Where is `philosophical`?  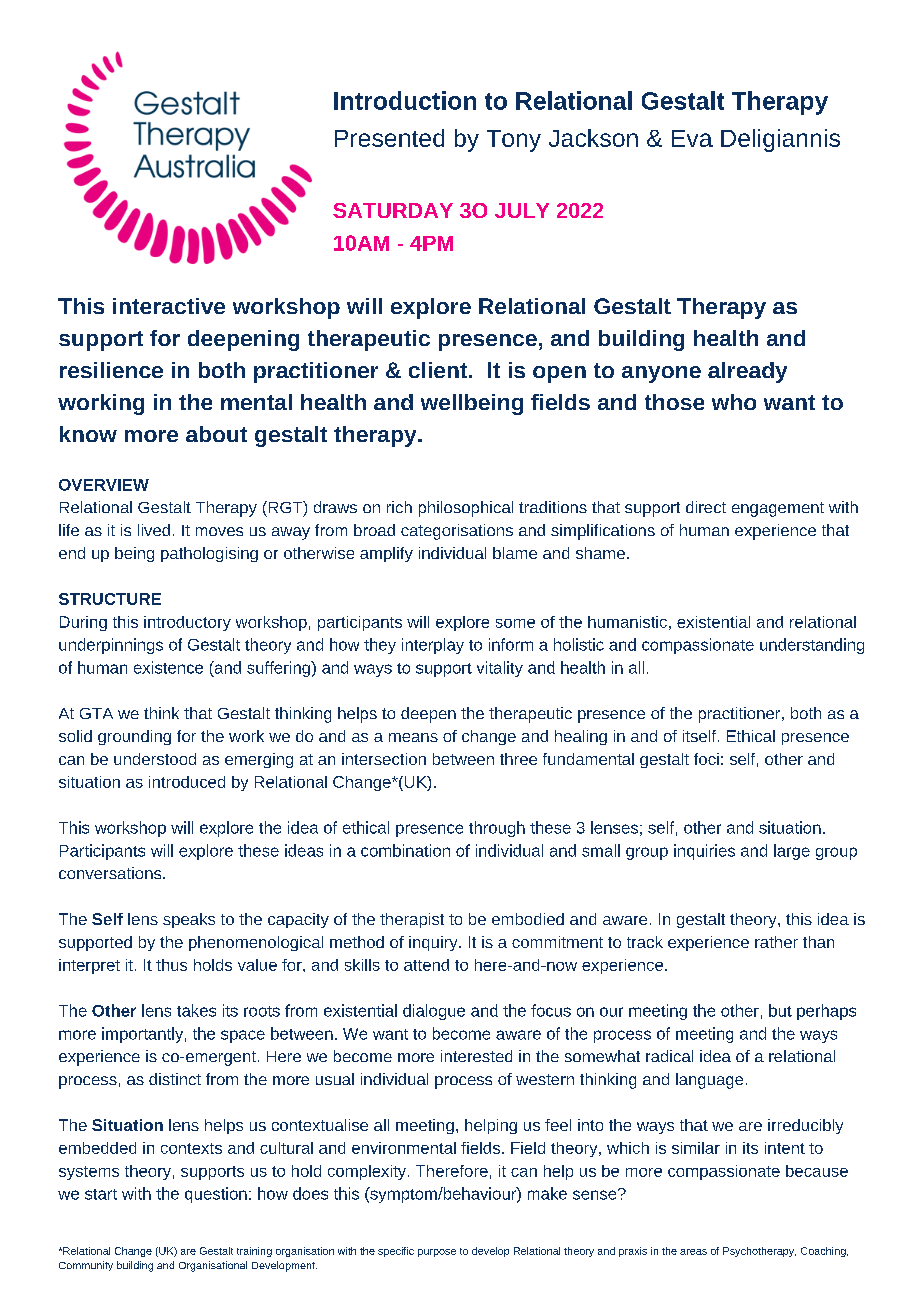 philosophical is located at coordinates (466, 509).
